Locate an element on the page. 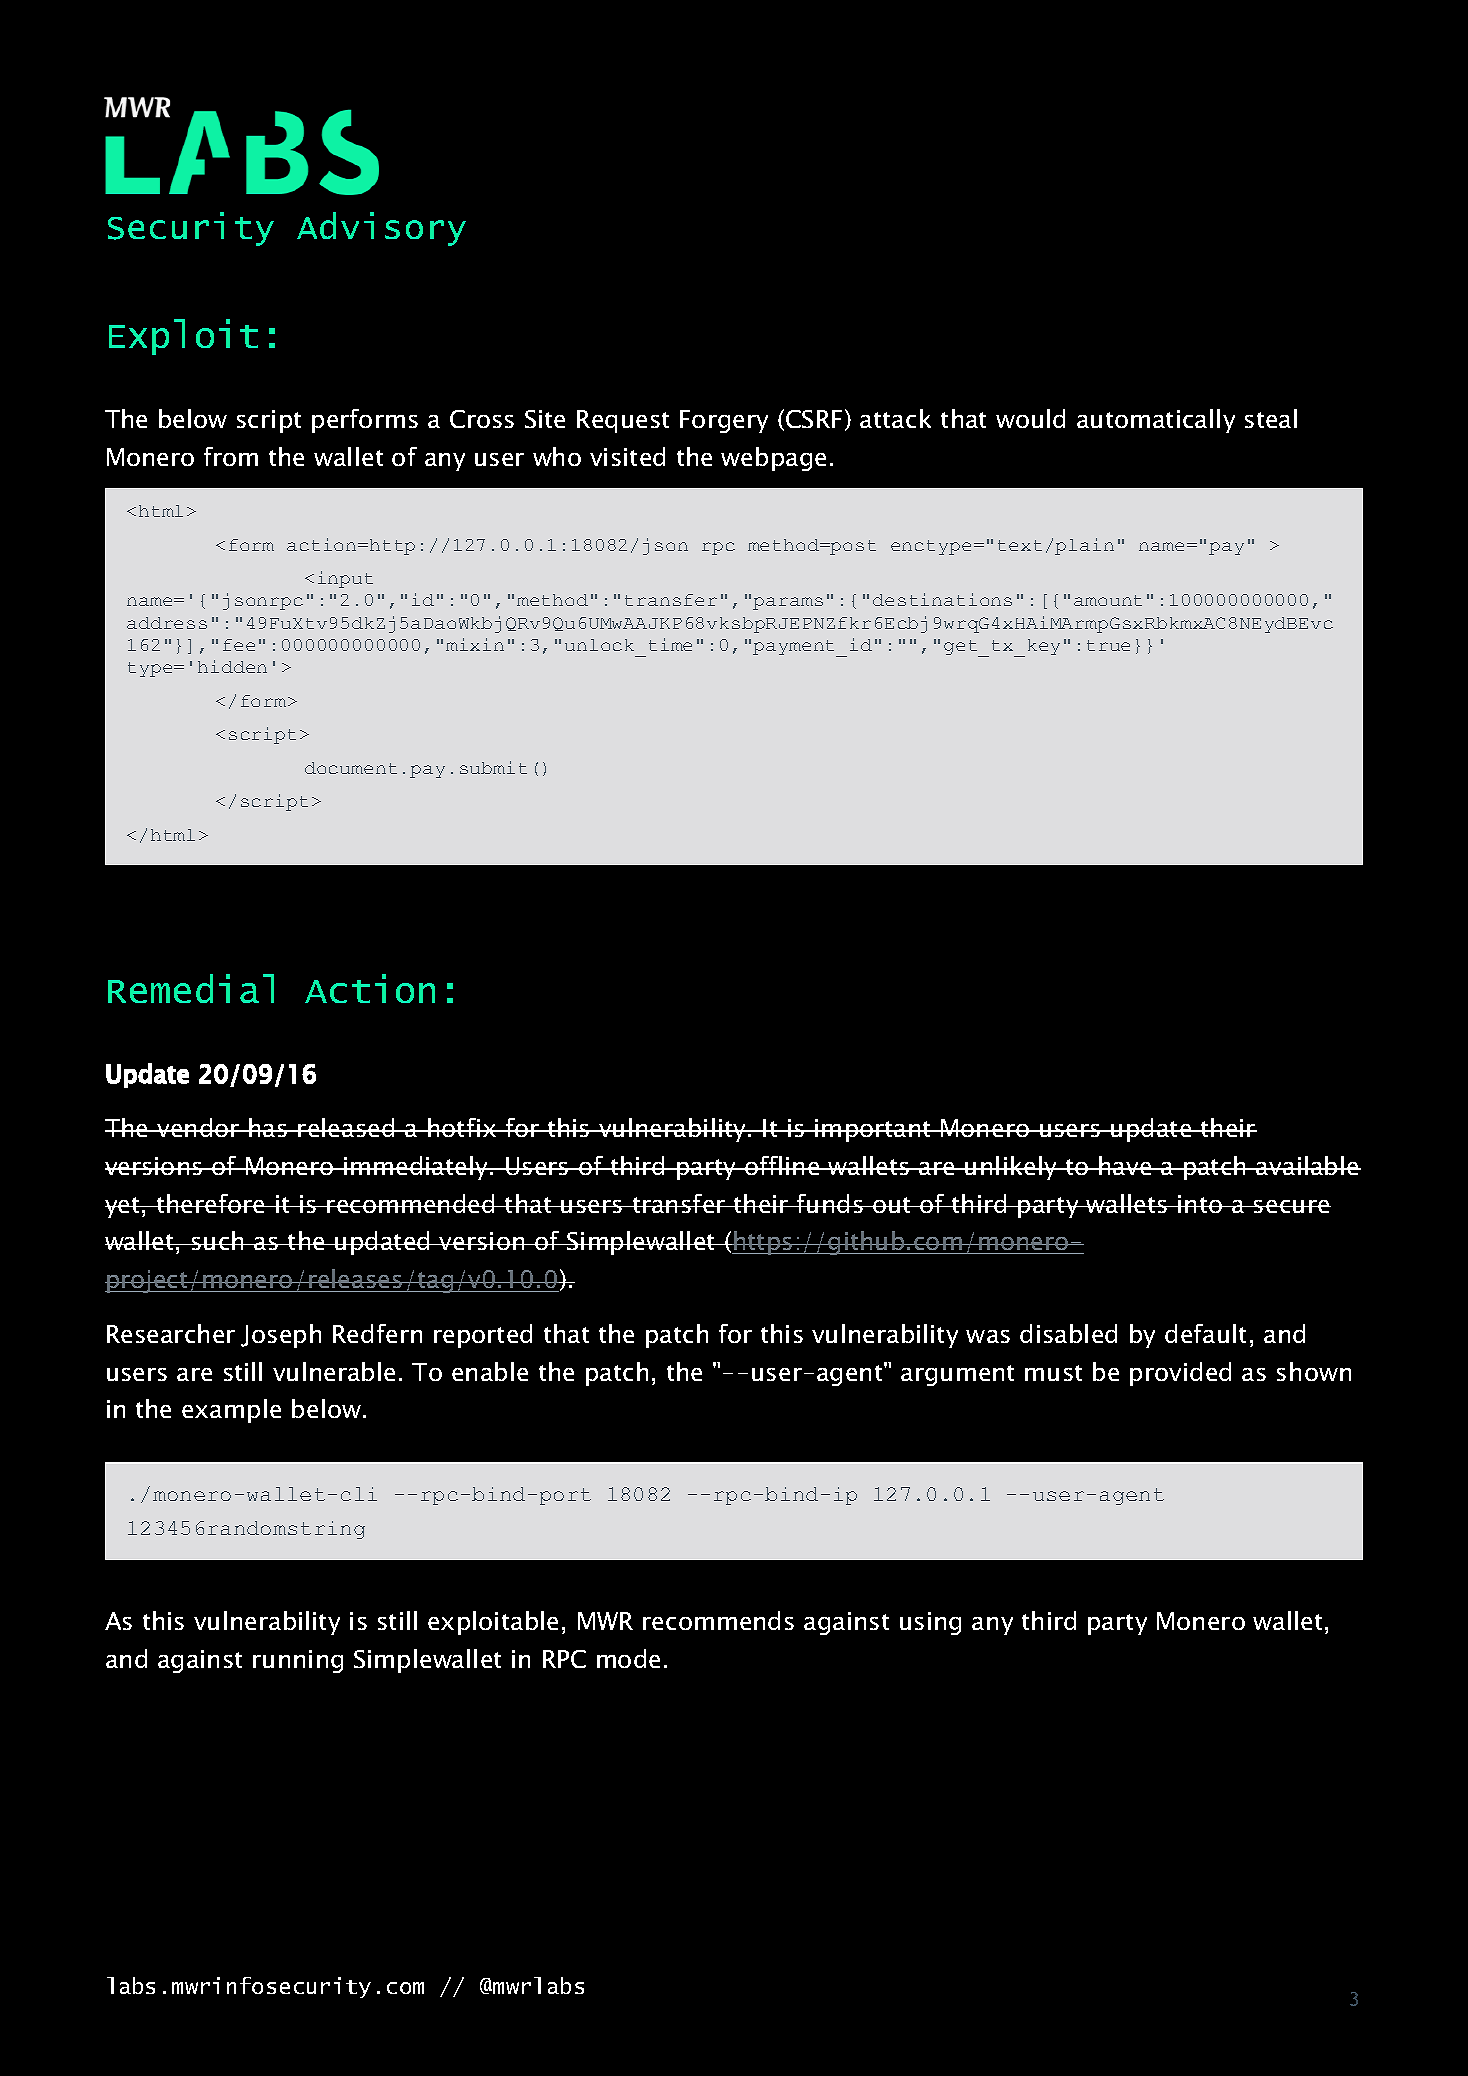  Advisory is located at coordinates (381, 229).
